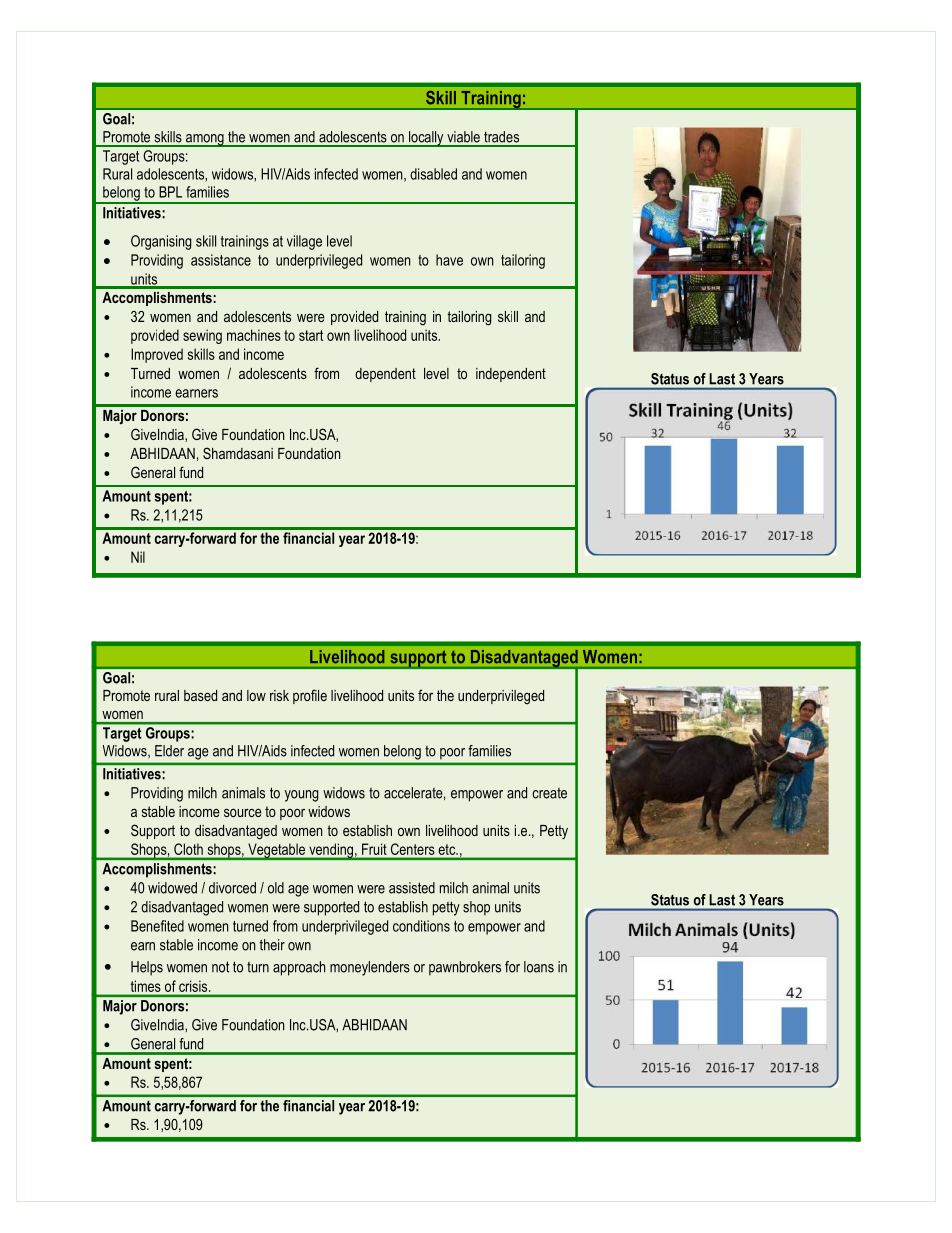 This screenshot has height=1233, width=952. I want to click on profile, so click(310, 696).
